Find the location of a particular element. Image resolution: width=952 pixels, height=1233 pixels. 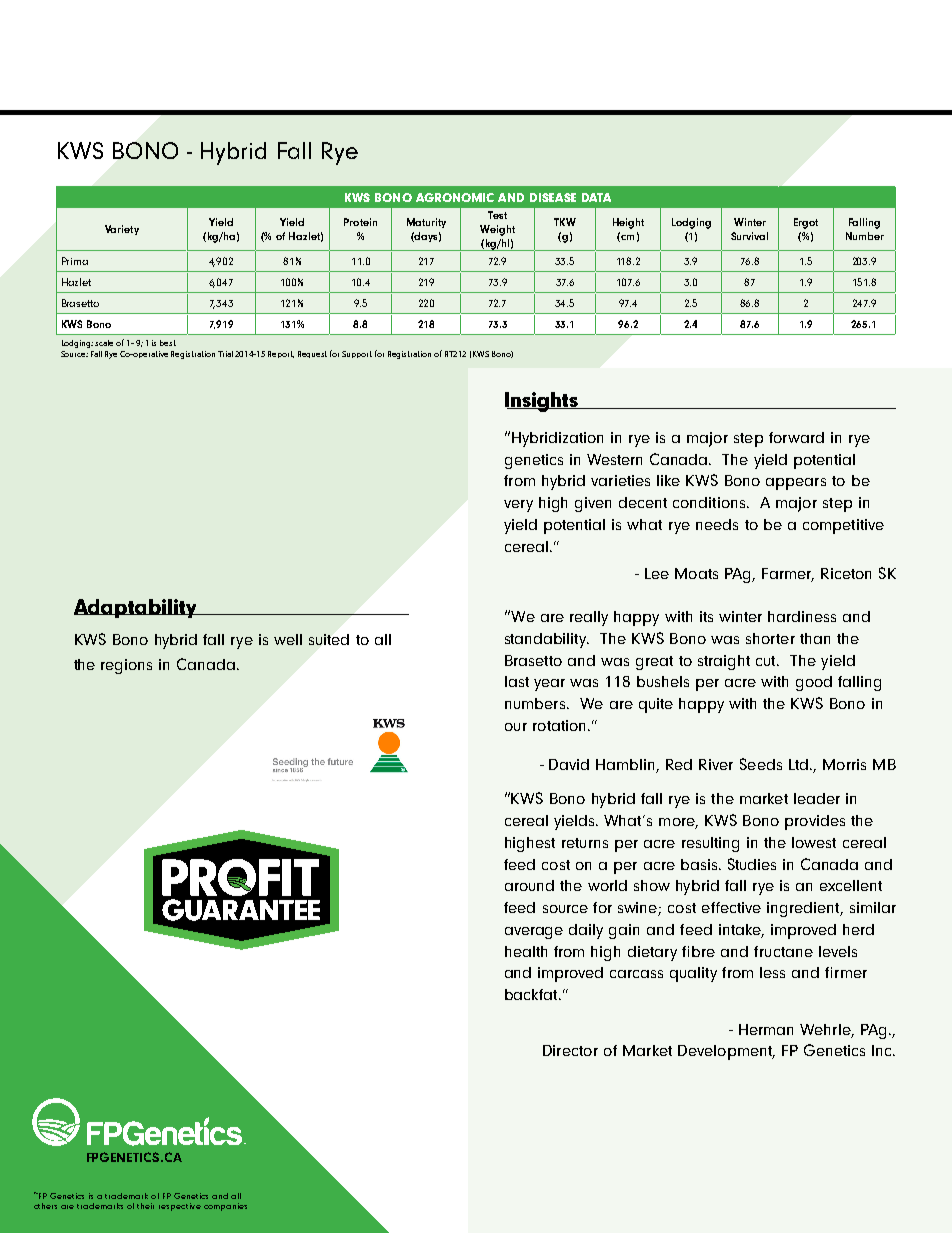

regions is located at coordinates (126, 666).
